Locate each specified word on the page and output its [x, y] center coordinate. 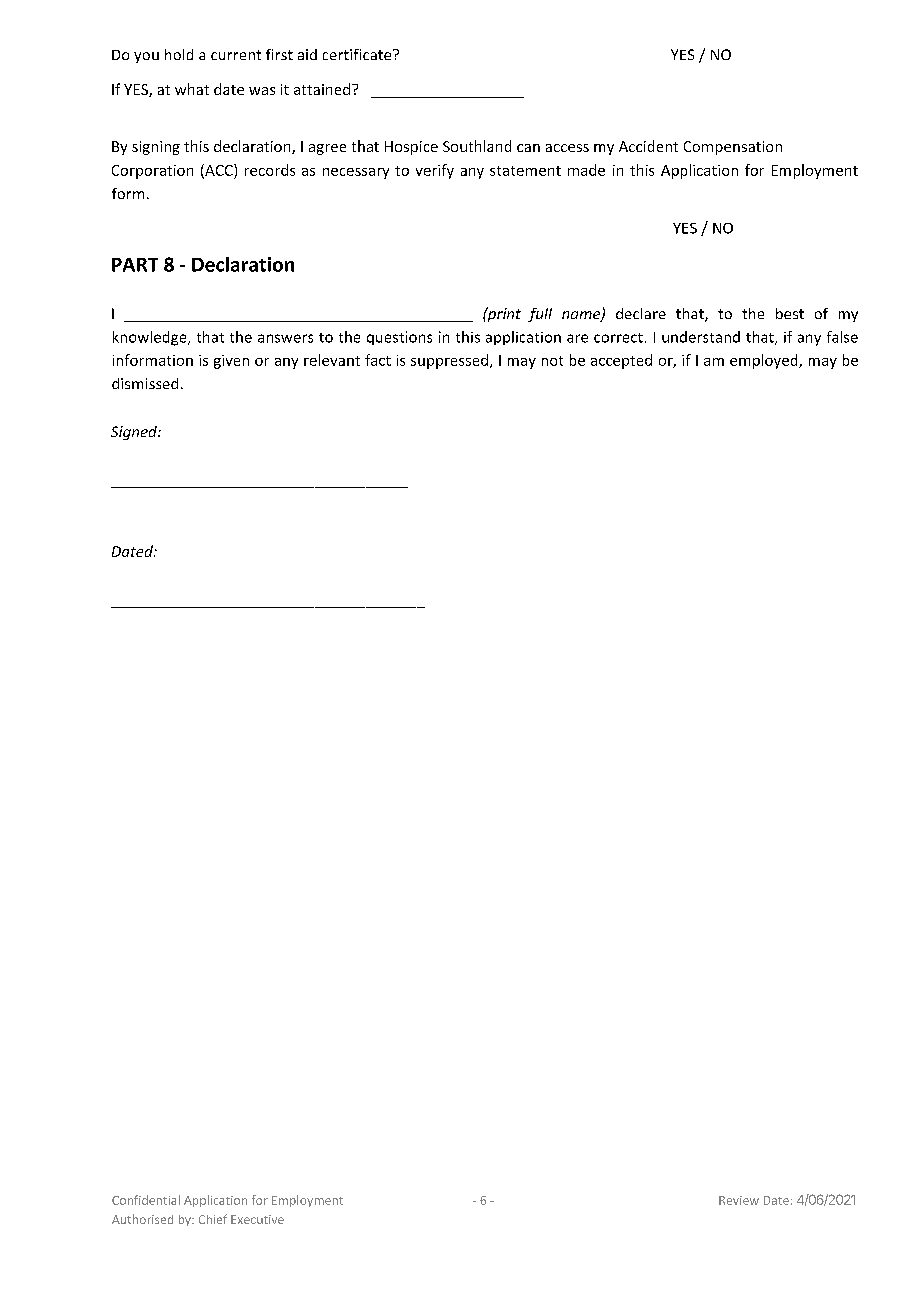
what [192, 89]
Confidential [146, 1200]
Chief [213, 1219]
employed [765, 361]
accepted [621, 361]
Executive [257, 1219]
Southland [477, 146]
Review [739, 1200]
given [231, 362]
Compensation [733, 148]
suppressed [451, 361]
